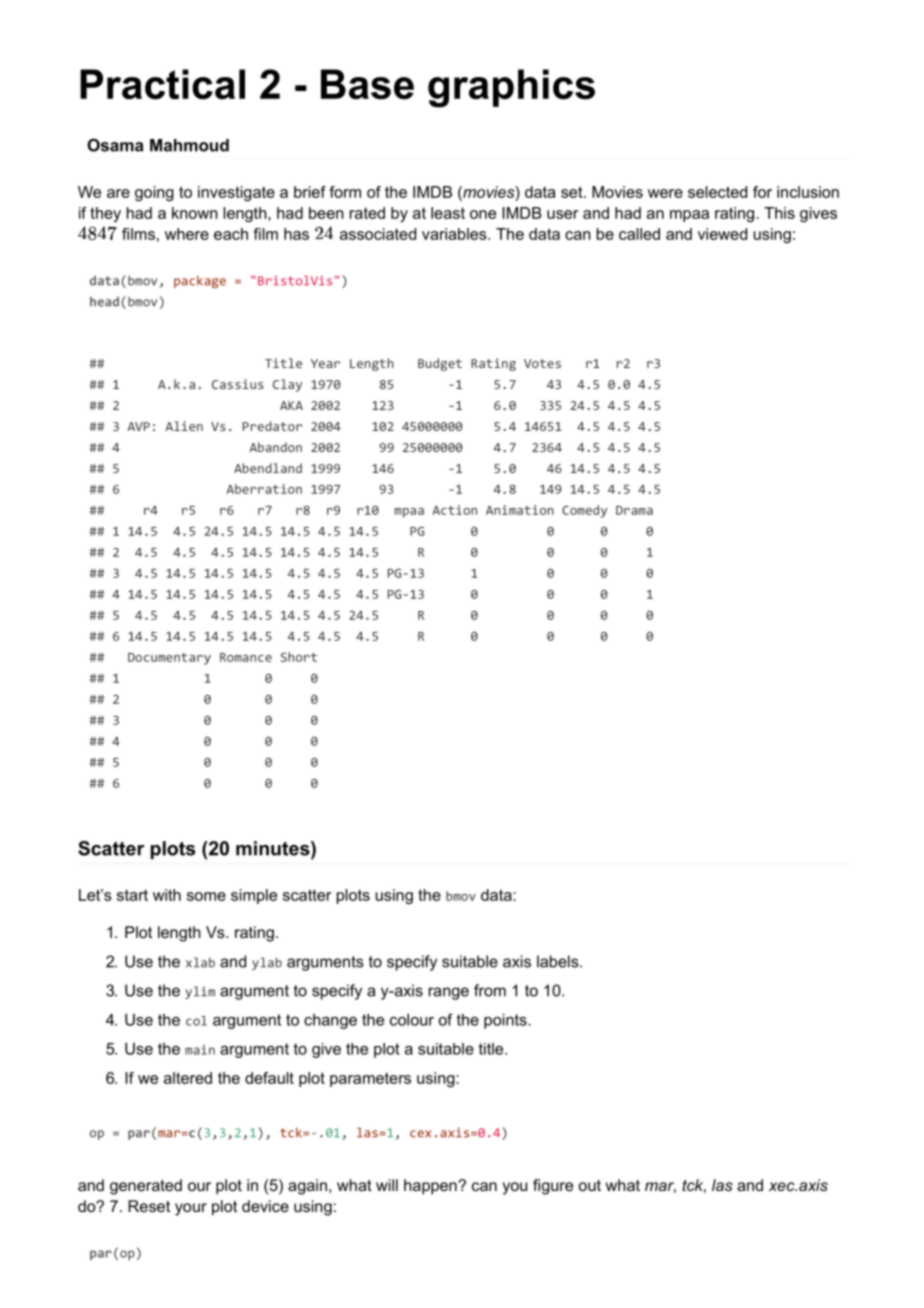 This page has height=1308, width=924. What do you see at coordinates (634, 510) in the page?
I see `Drama` at bounding box center [634, 510].
